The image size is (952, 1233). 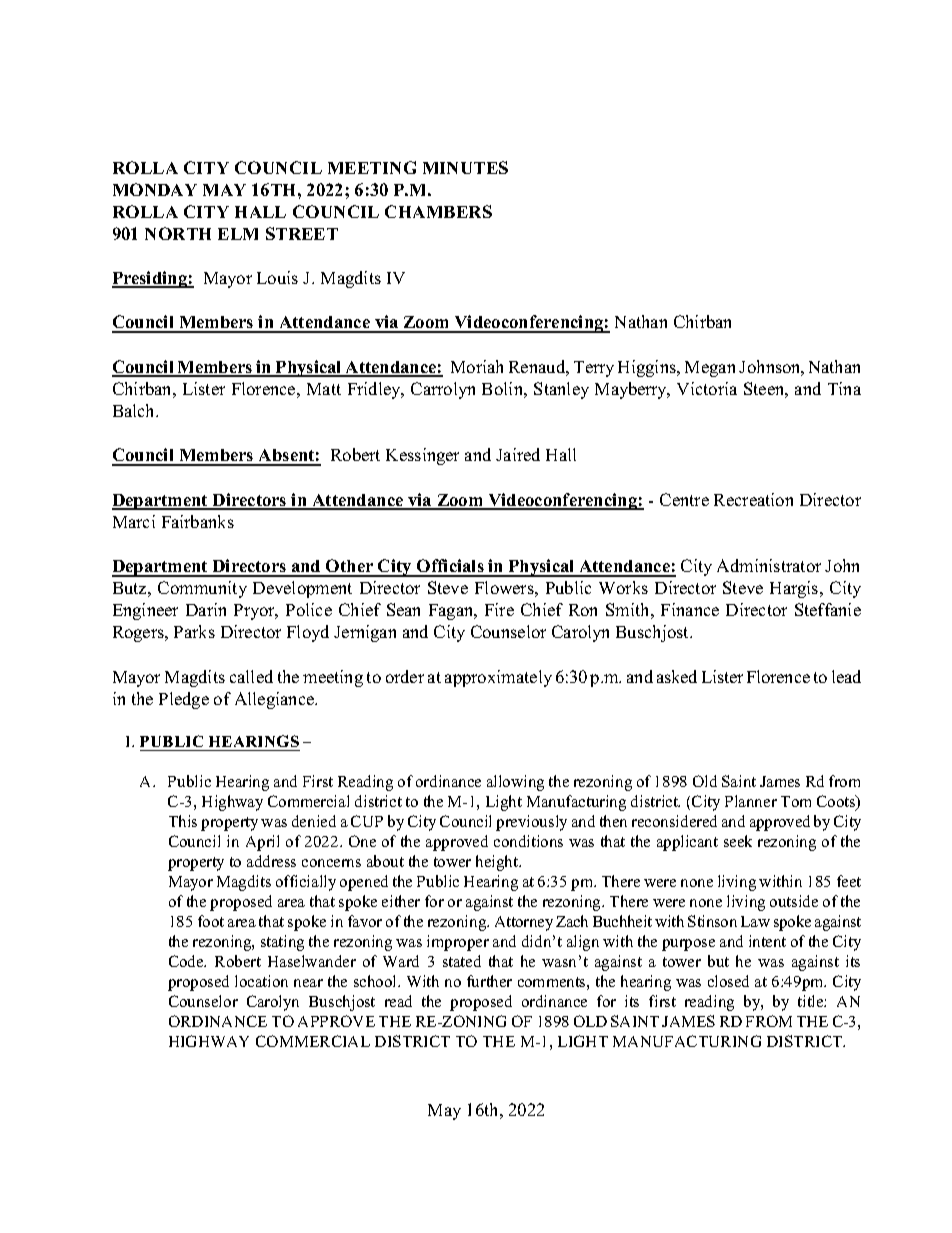 I want to click on MONDAY, so click(x=155, y=189).
